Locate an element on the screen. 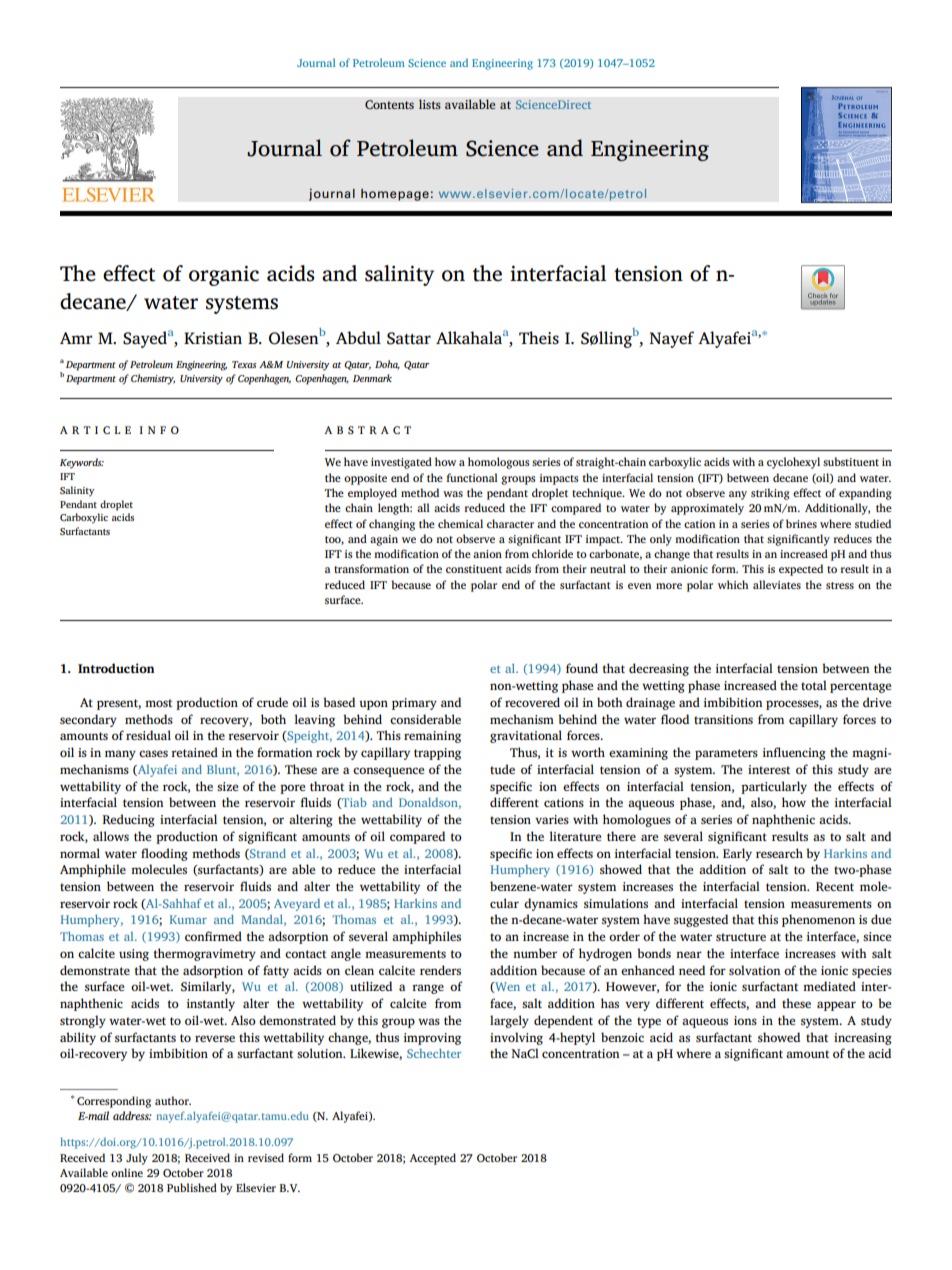 This screenshot has height=1270, width=952. lists is located at coordinates (430, 104).
